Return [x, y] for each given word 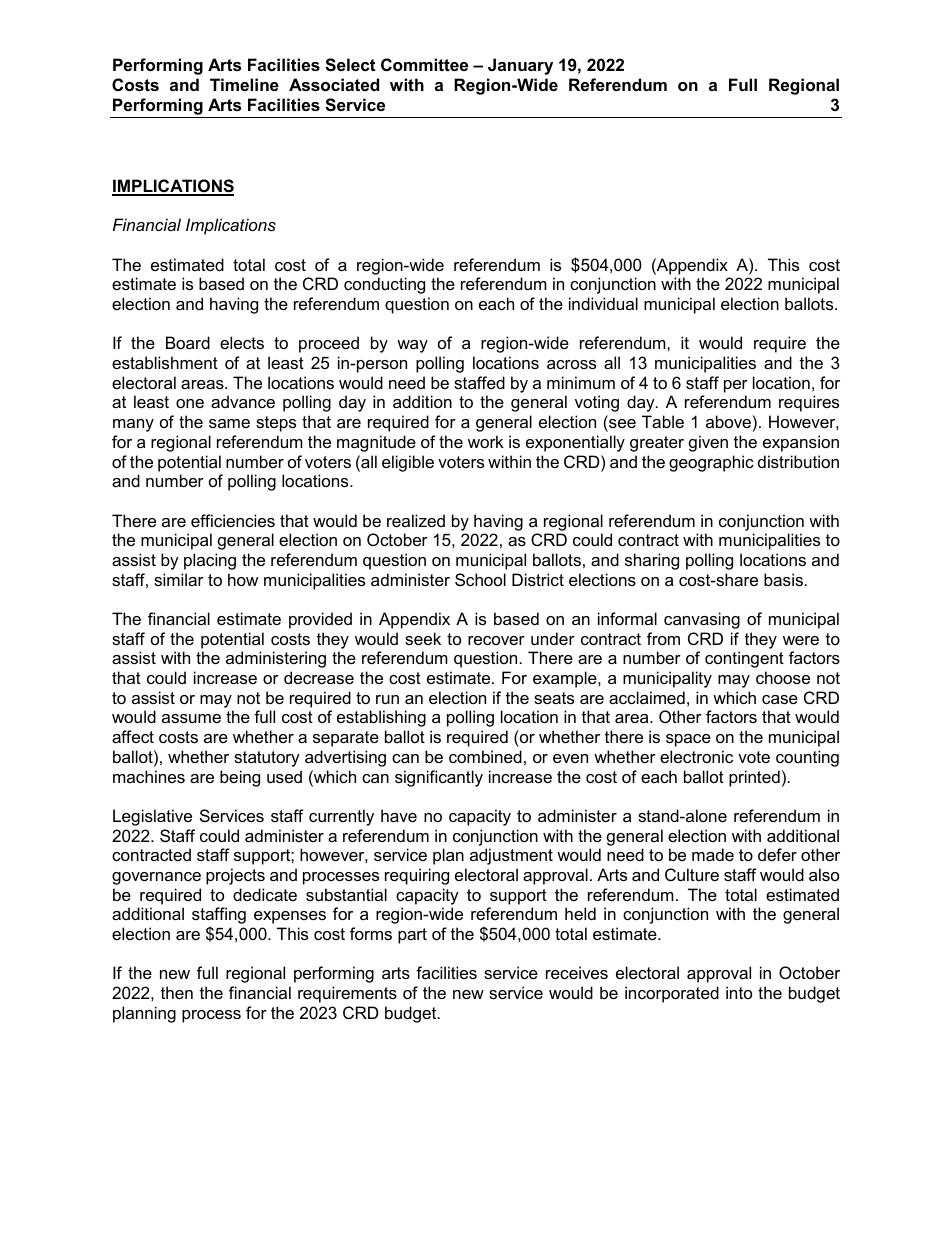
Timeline [244, 84]
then [177, 992]
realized [416, 520]
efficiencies [233, 520]
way [412, 346]
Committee [424, 64]
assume [191, 718]
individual [603, 303]
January [520, 66]
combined [485, 756]
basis [783, 579]
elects [242, 342]
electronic [696, 756]
